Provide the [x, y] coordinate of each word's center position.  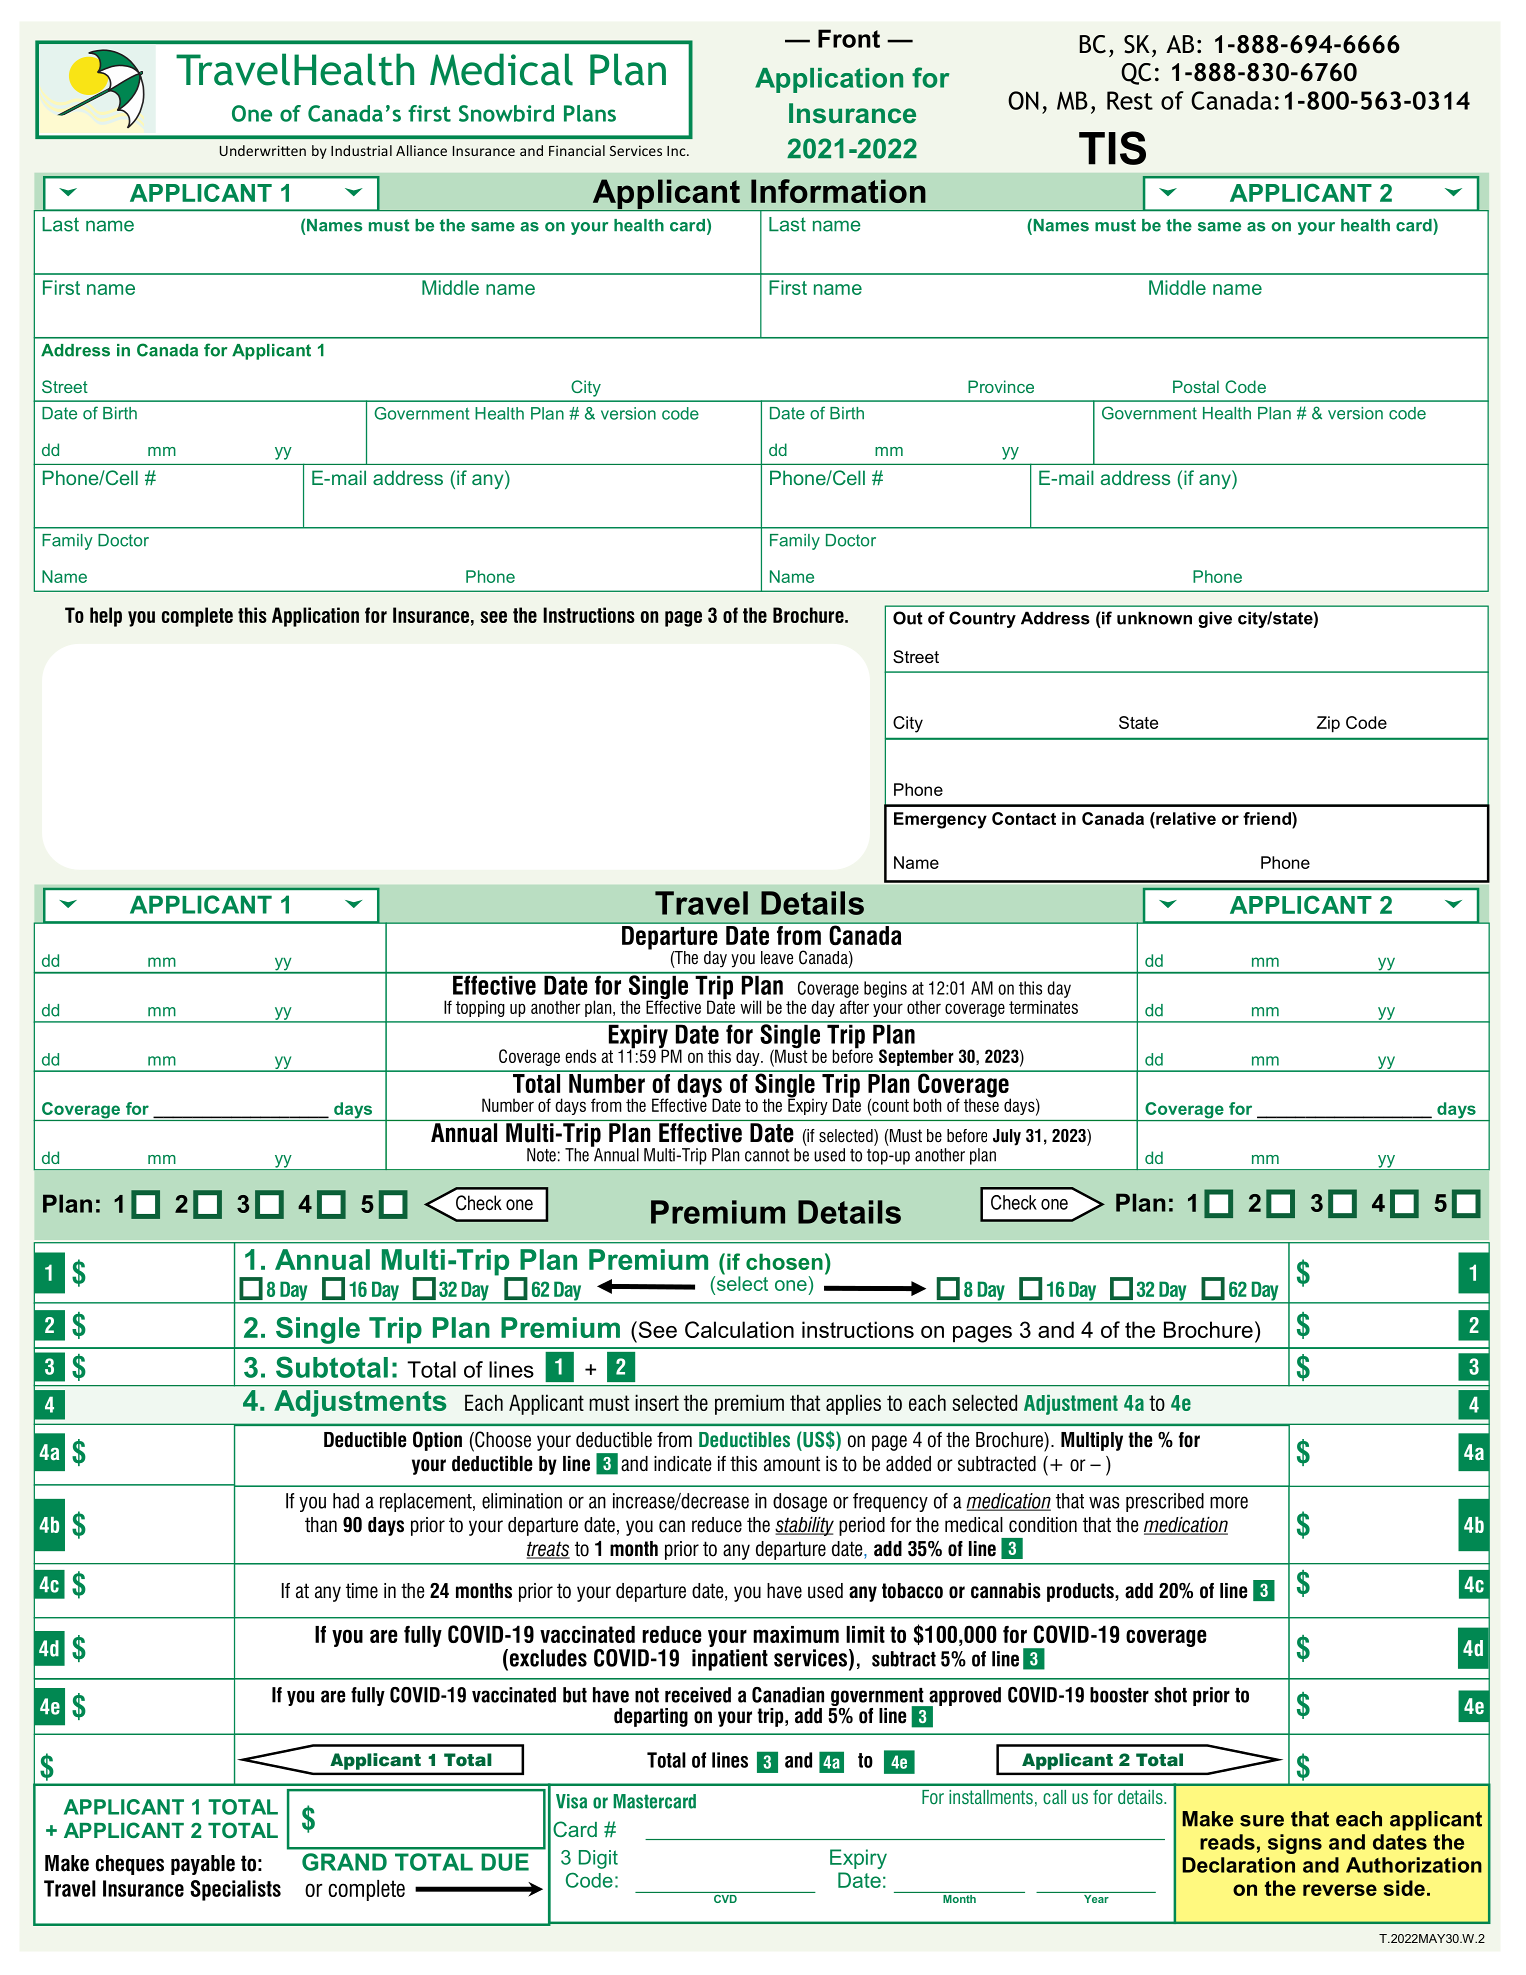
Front [849, 38]
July [1007, 1137]
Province [1001, 386]
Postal [1196, 386]
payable [203, 1865]
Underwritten [263, 150]
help [106, 617]
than [321, 1525]
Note [541, 1155]
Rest [1130, 100]
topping [480, 1008]
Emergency [940, 820]
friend [1268, 818]
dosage [800, 1502]
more [1229, 1502]
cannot [767, 1155]
